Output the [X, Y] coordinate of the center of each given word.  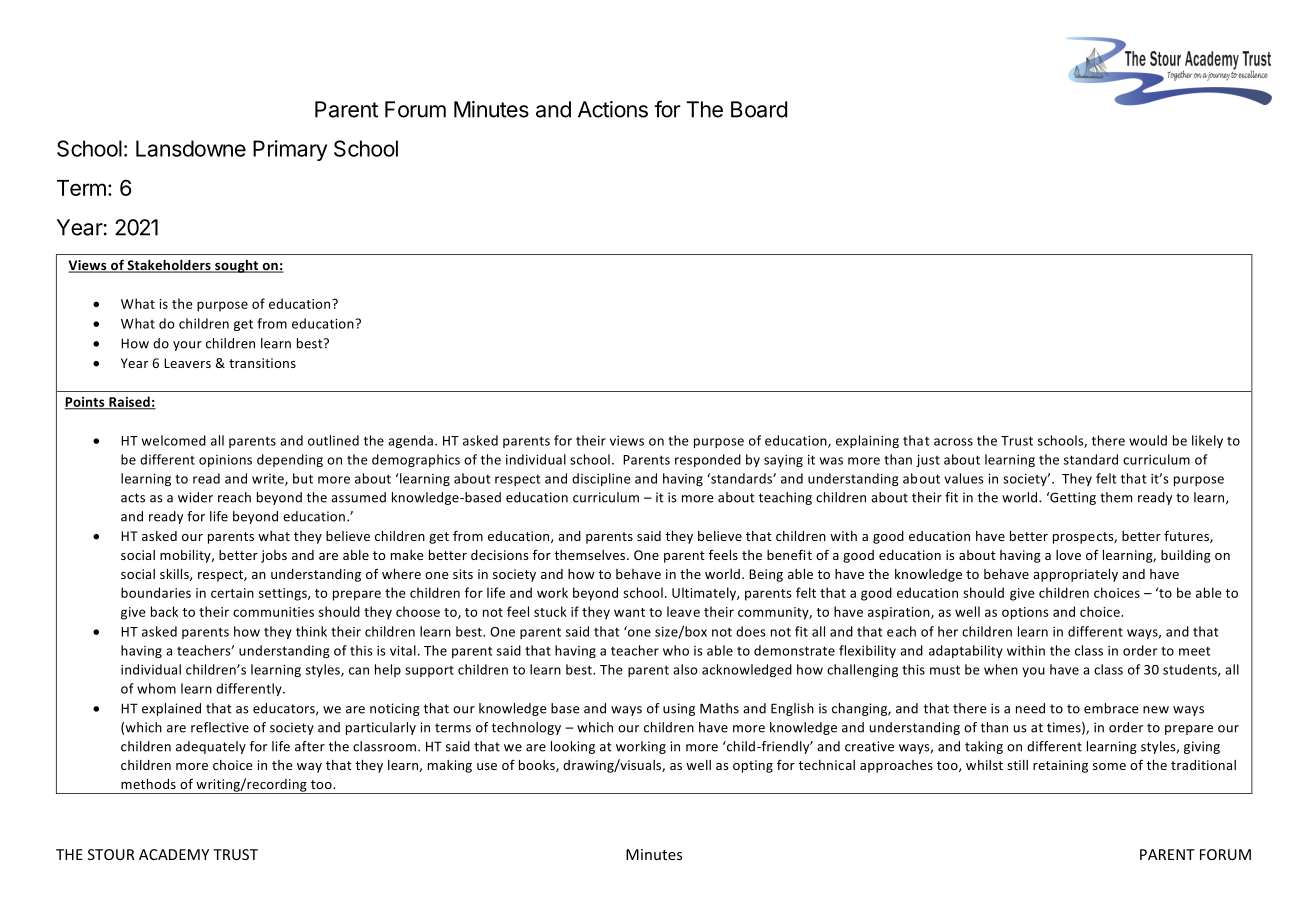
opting [753, 766]
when [1001, 669]
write [269, 480]
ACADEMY [174, 854]
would [1148, 440]
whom [156, 688]
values [964, 478]
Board [759, 109]
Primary [290, 150]
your [187, 346]
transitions [262, 363]
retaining [1060, 766]
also [685, 669]
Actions [613, 109]
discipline [601, 479]
